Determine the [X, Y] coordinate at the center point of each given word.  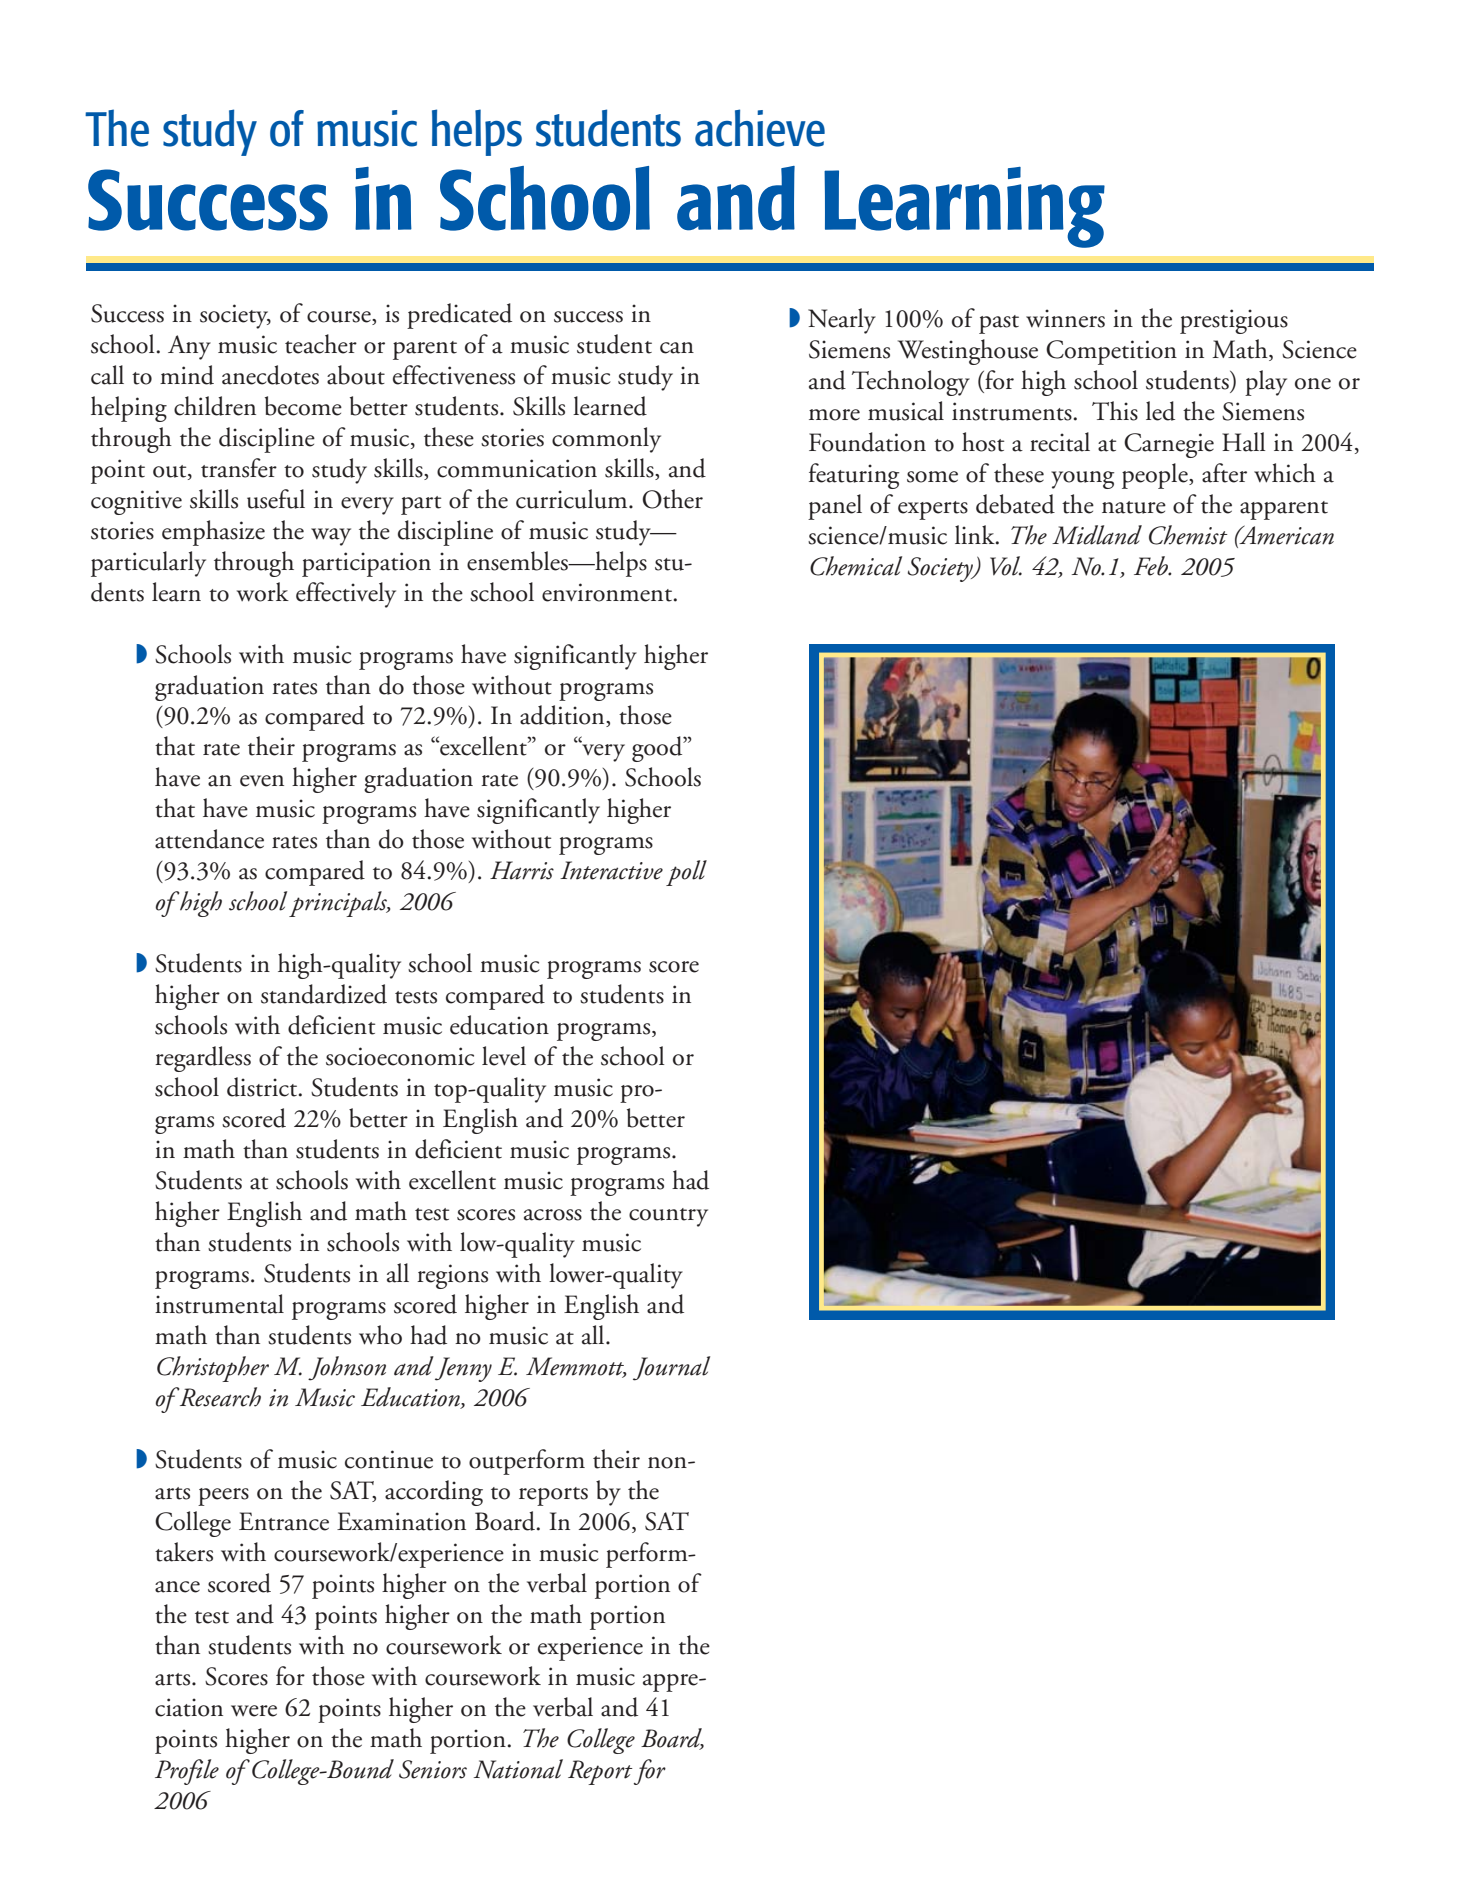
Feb [1152, 566]
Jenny [463, 1369]
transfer [239, 468]
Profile [187, 1772]
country [668, 1217]
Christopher [213, 1369]
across [553, 1215]
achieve [760, 128]
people [1156, 476]
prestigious [1234, 321]
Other [672, 499]
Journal [671, 1368]
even [262, 781]
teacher [321, 344]
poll [686, 873]
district [263, 1087]
